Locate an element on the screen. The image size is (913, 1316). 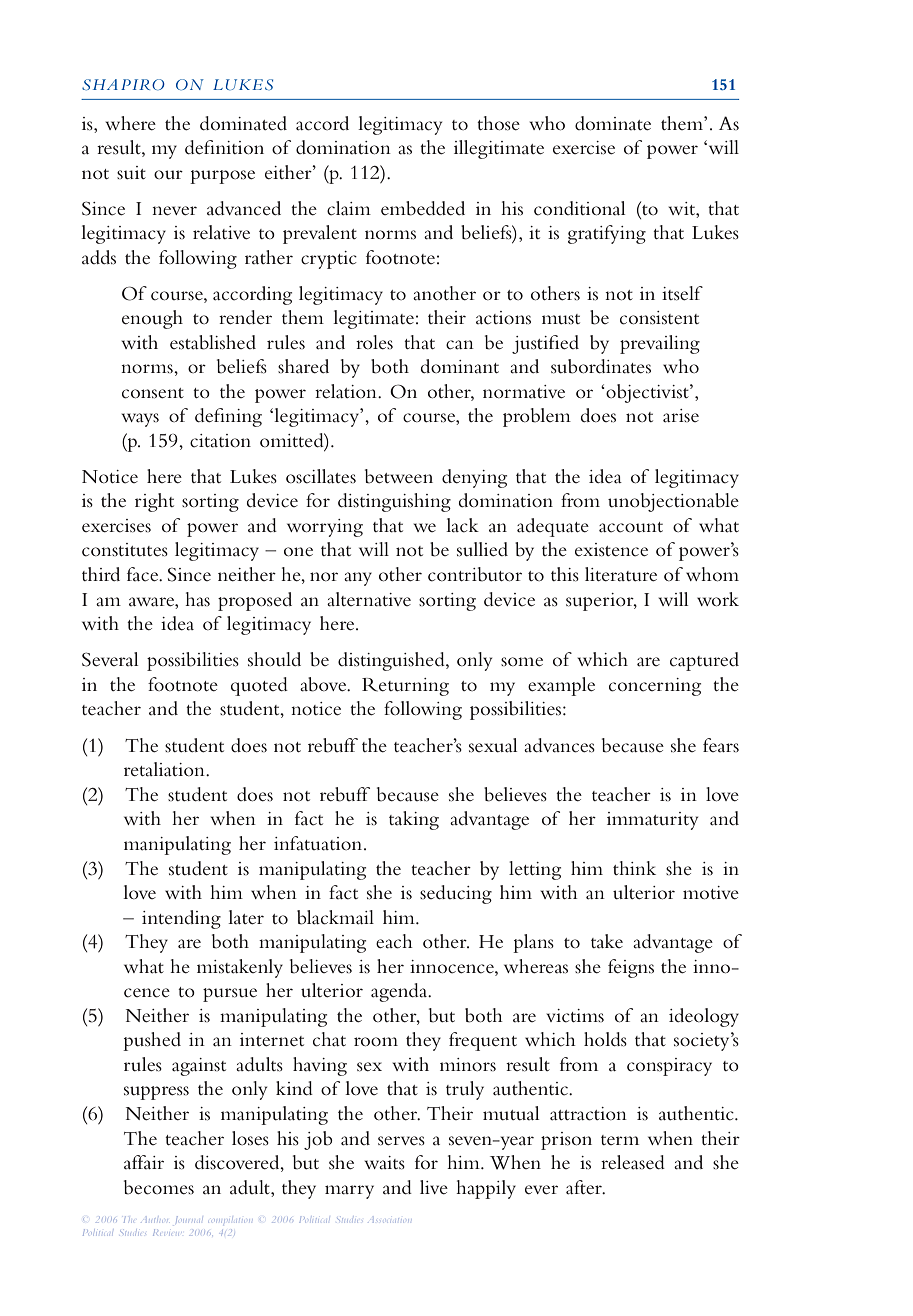
definition is located at coordinates (224, 147).
